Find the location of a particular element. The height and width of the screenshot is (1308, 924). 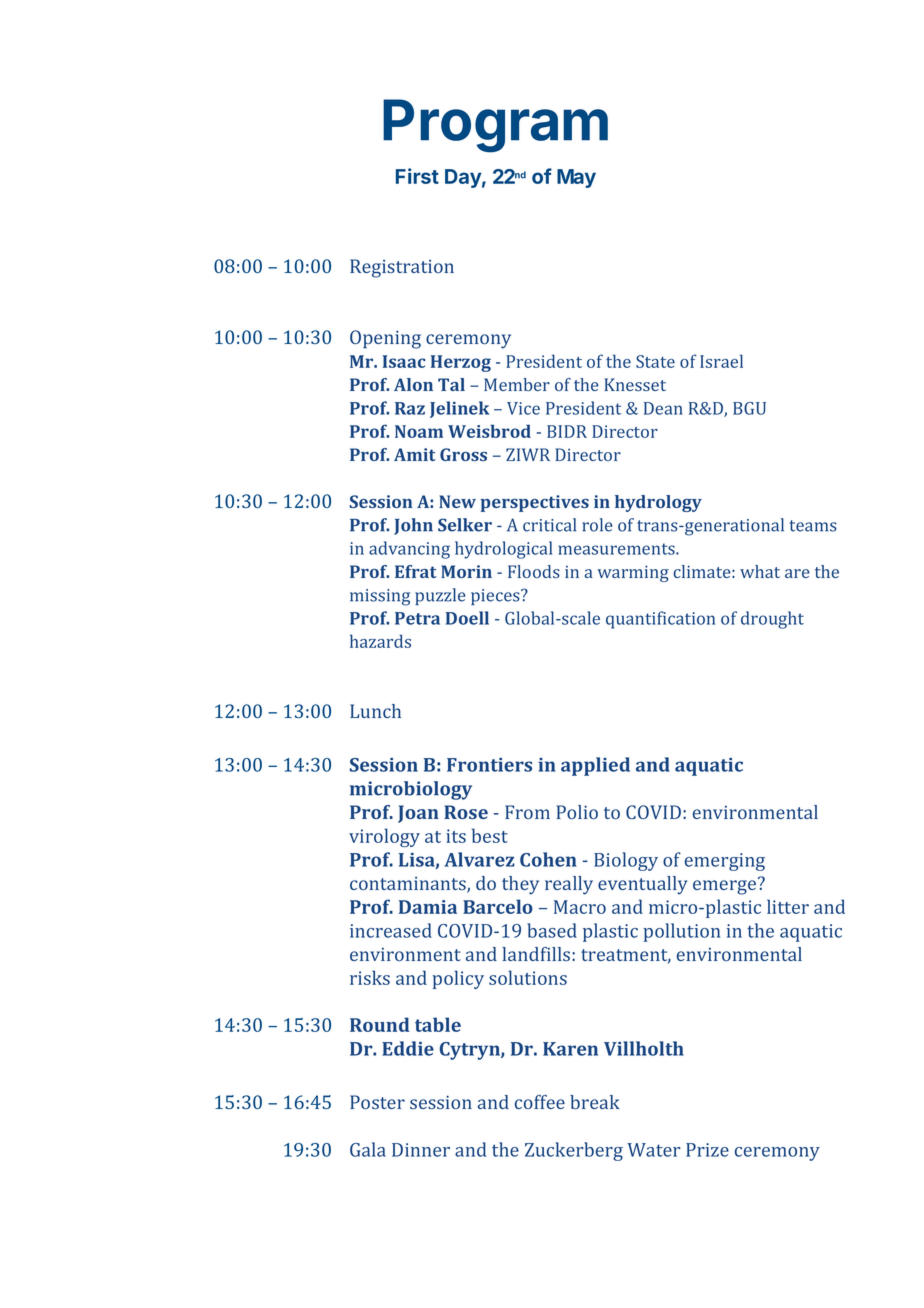

Petra is located at coordinates (417, 618).
